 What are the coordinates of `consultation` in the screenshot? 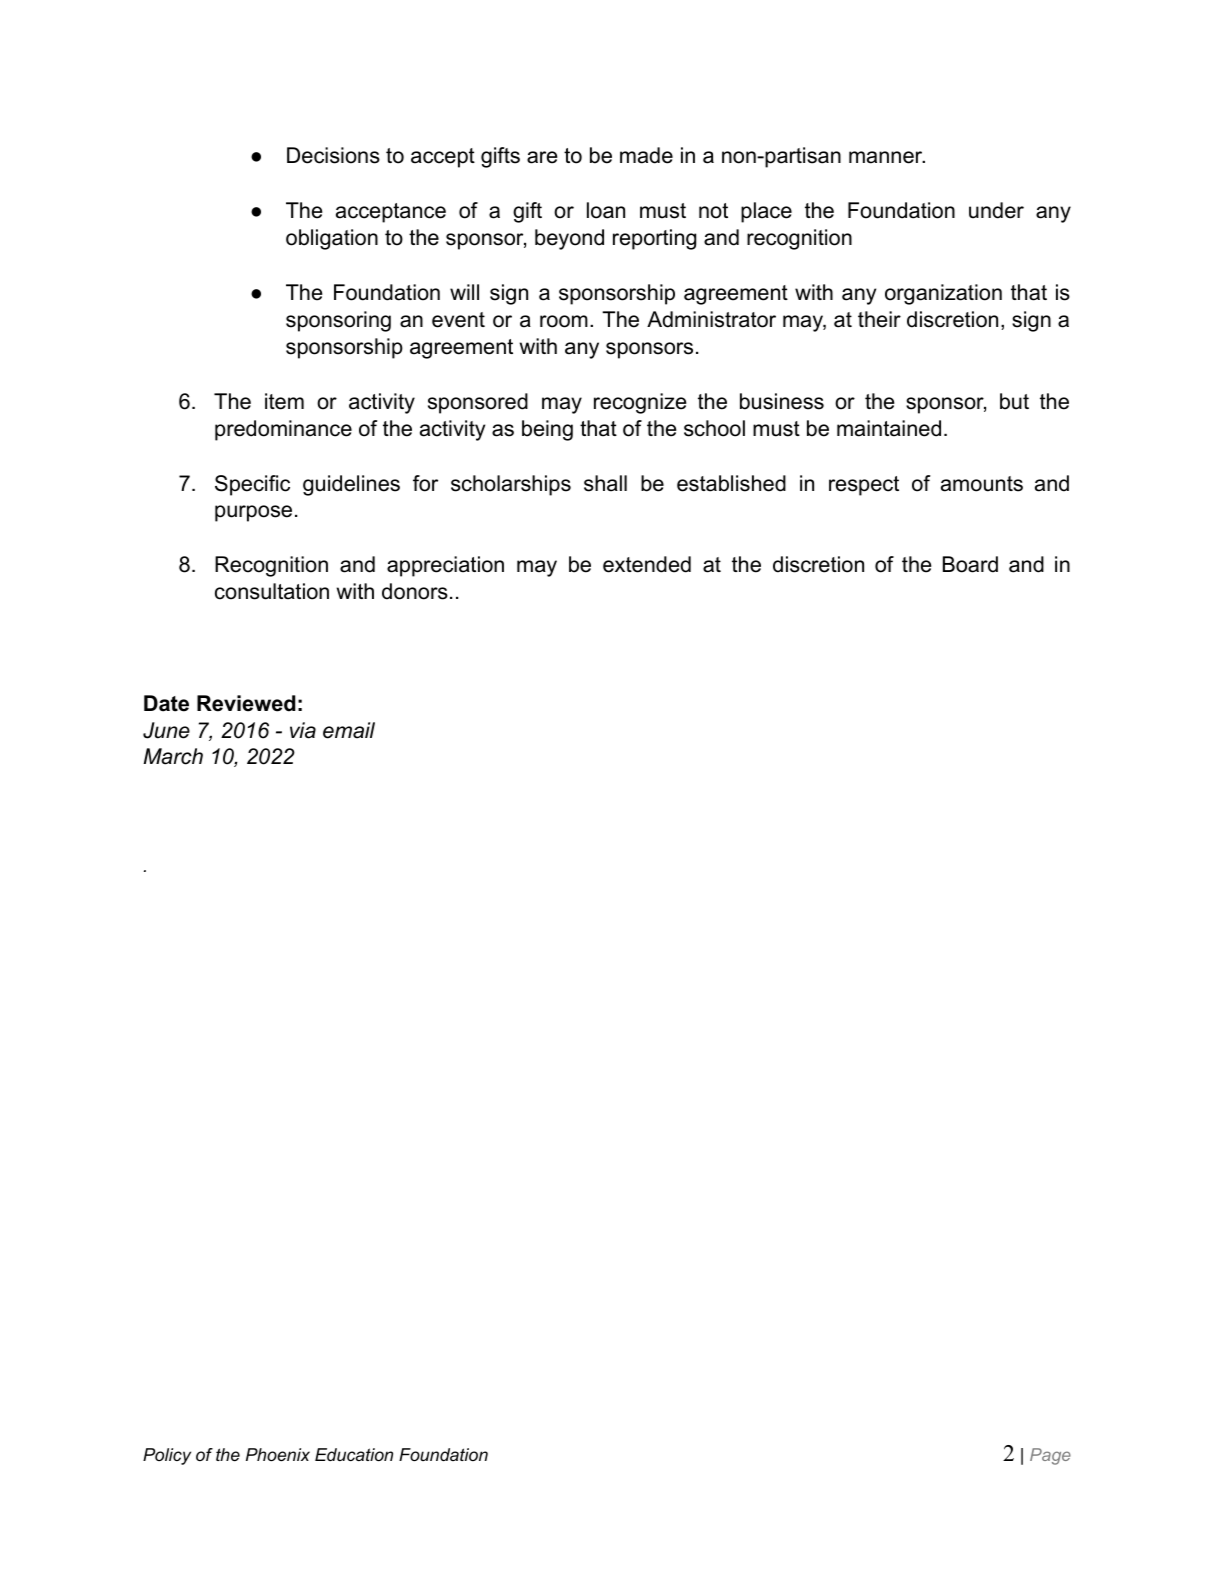 It's located at (272, 591).
